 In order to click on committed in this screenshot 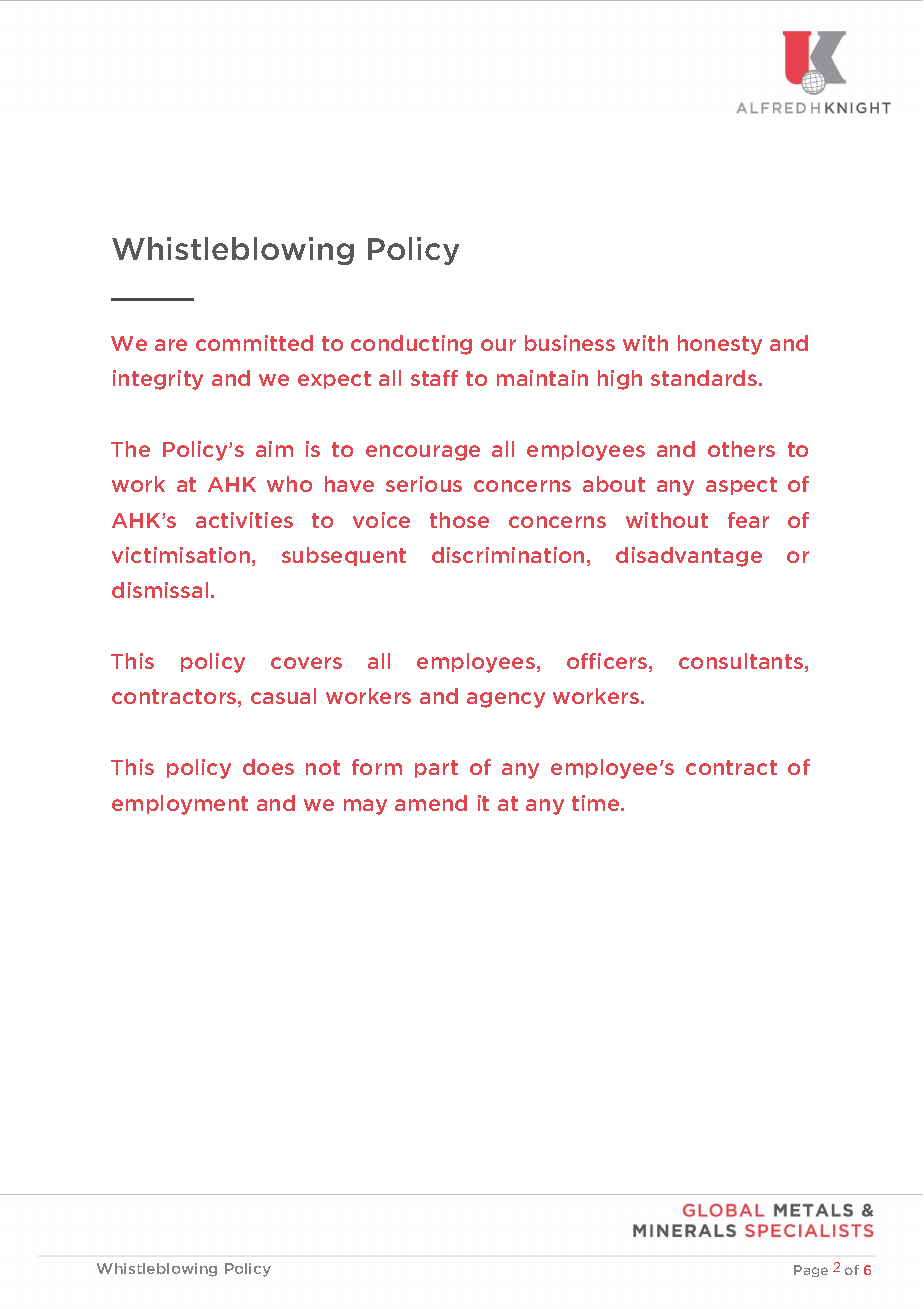, I will do `click(254, 343)`.
